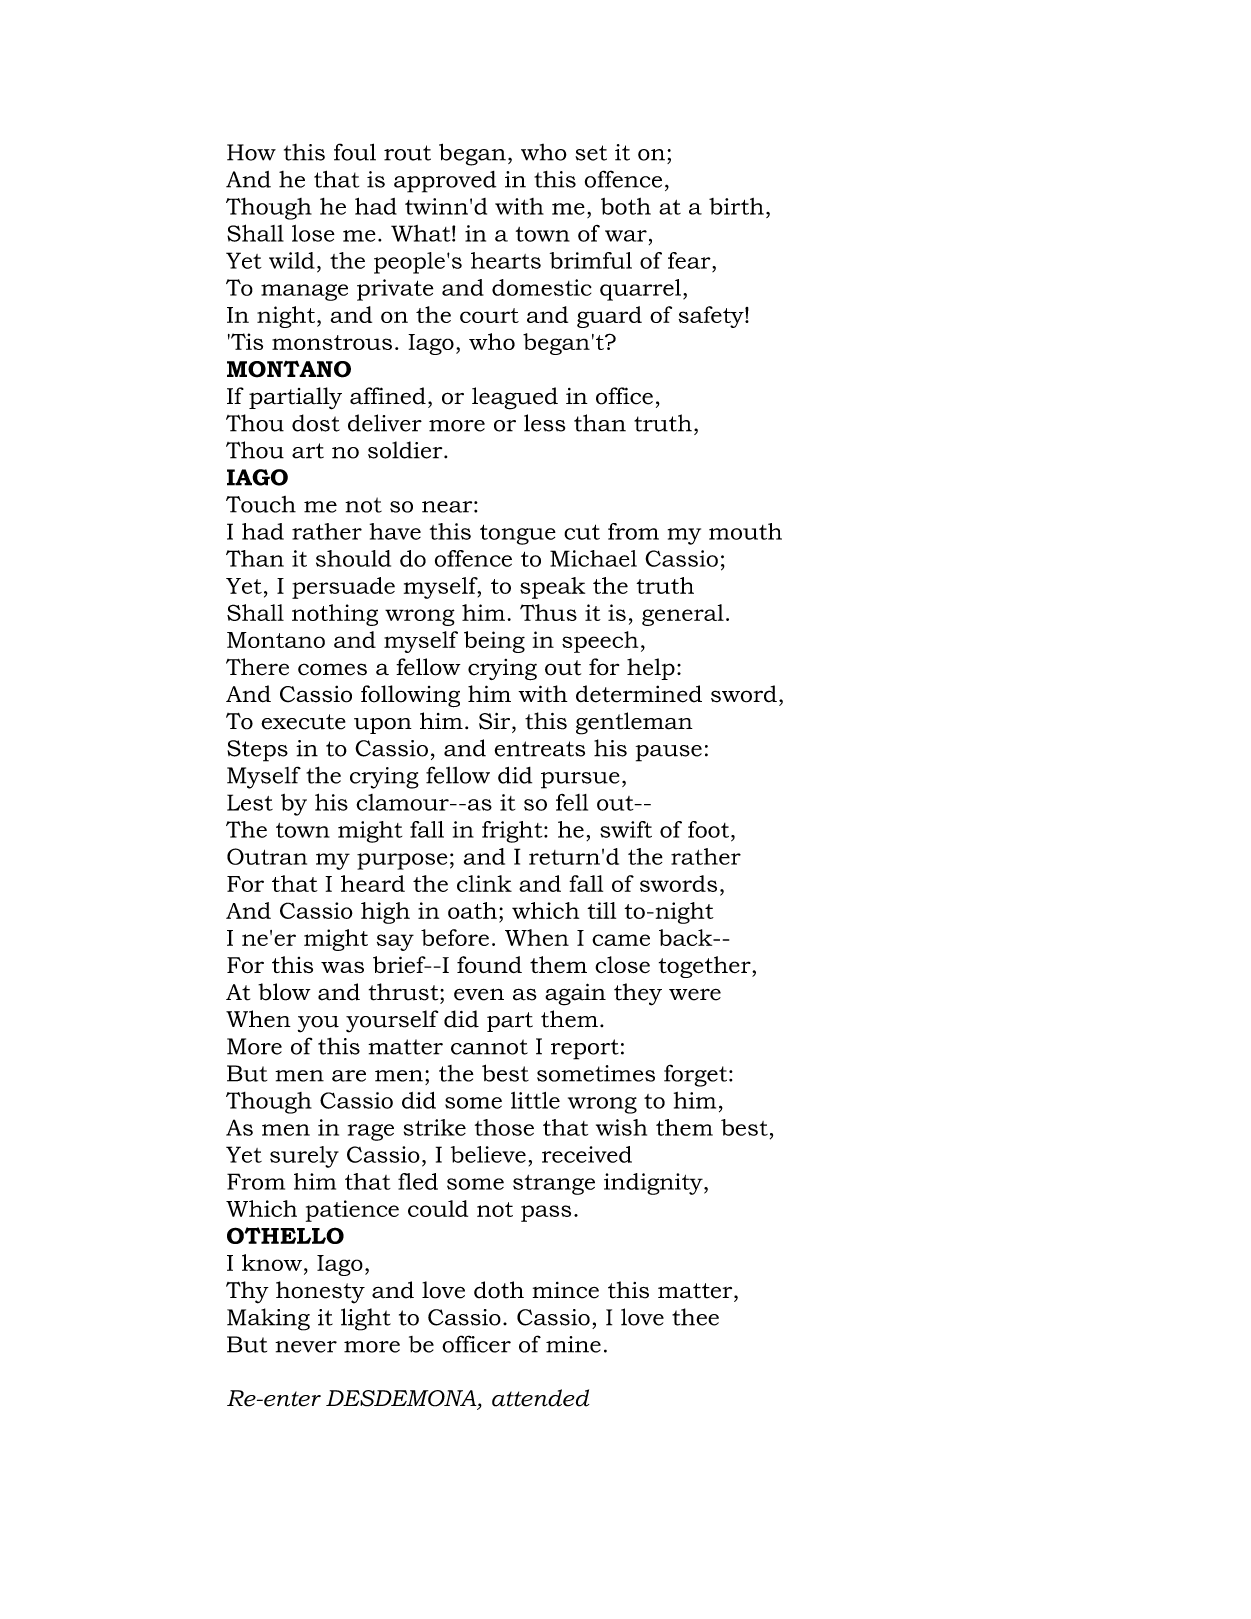 This screenshot has height=1619, width=1251. What do you see at coordinates (343, 588) in the screenshot?
I see `persuade` at bounding box center [343, 588].
